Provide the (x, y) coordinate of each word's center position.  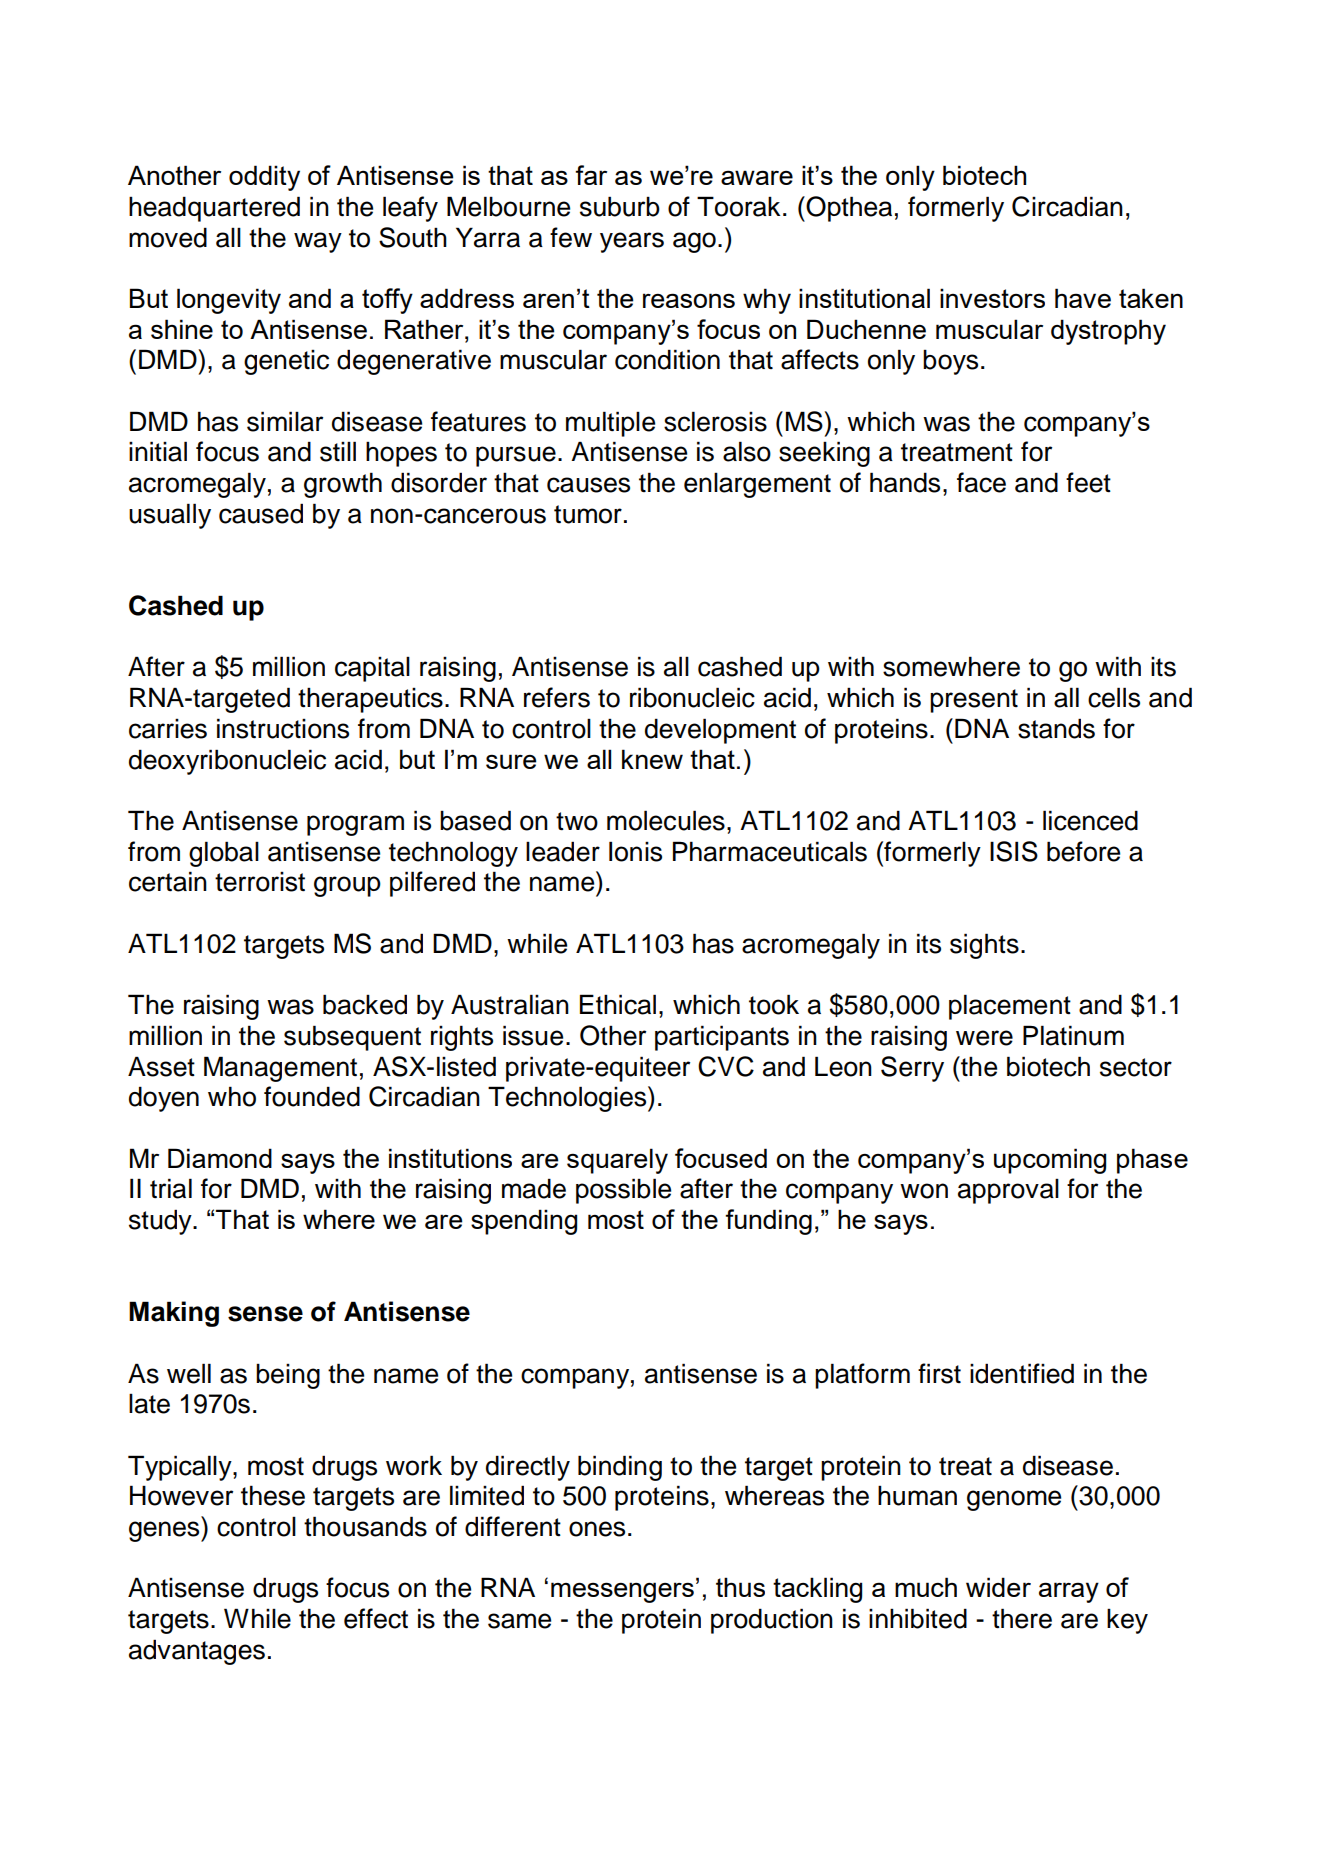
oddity (264, 178)
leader (563, 851)
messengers (622, 1592)
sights (984, 946)
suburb (620, 206)
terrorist (260, 882)
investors (992, 298)
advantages (197, 1652)
